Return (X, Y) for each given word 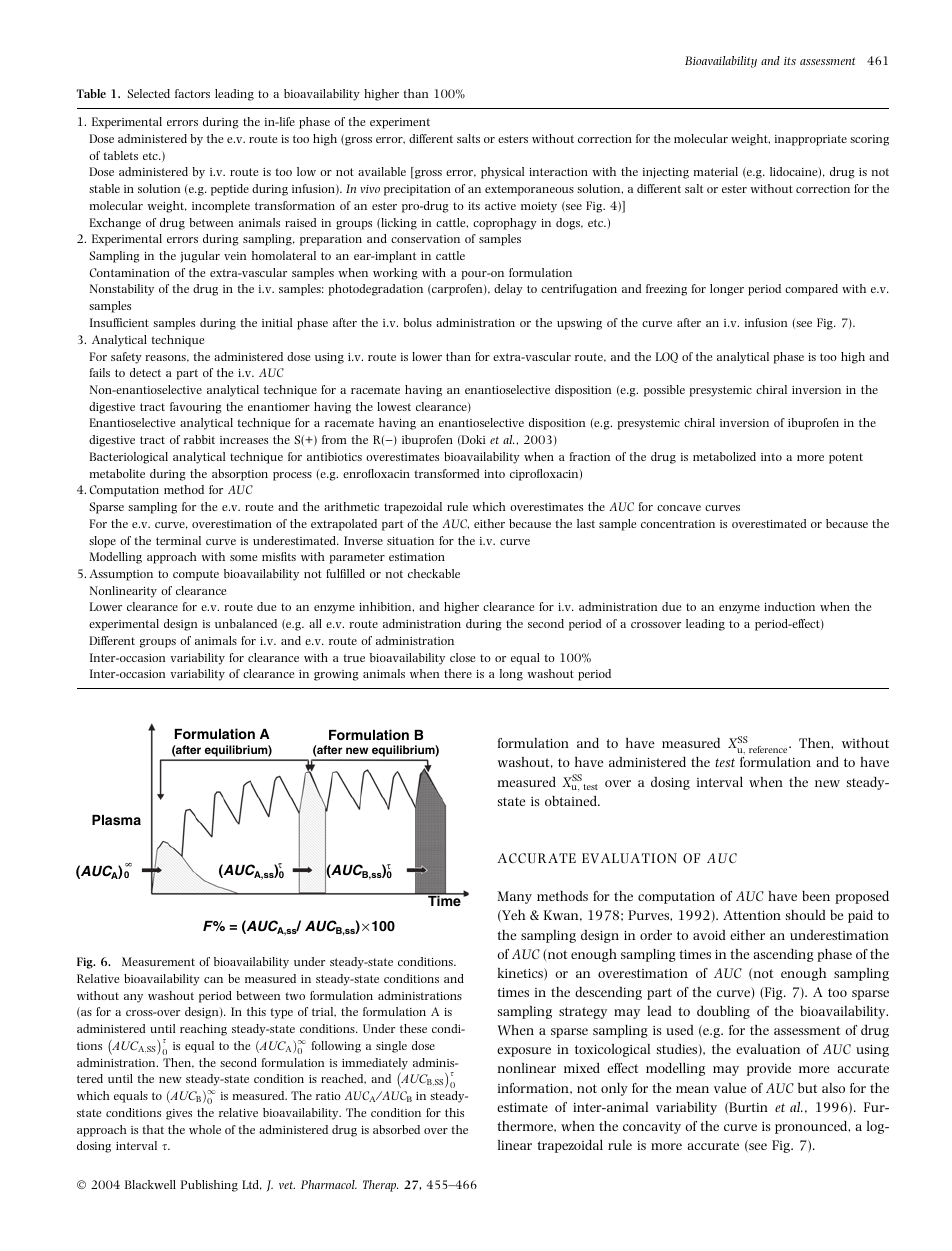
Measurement (158, 961)
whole (205, 1129)
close (462, 657)
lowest (394, 406)
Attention (752, 915)
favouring (196, 408)
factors (192, 93)
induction (789, 606)
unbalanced (246, 623)
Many (514, 897)
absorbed (396, 1129)
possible (664, 391)
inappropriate (811, 140)
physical (503, 173)
